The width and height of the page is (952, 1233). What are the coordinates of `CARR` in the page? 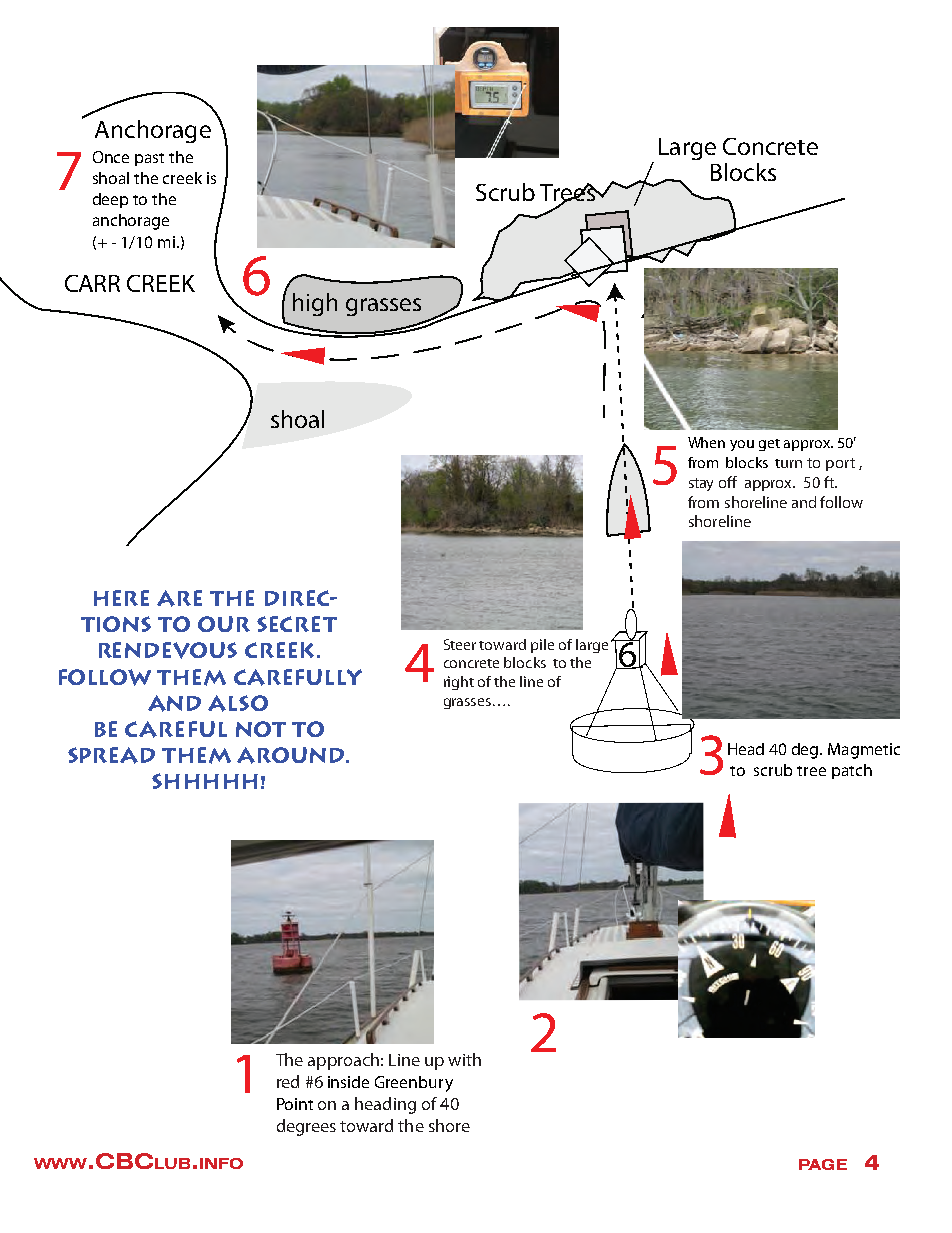 It's located at (92, 283).
